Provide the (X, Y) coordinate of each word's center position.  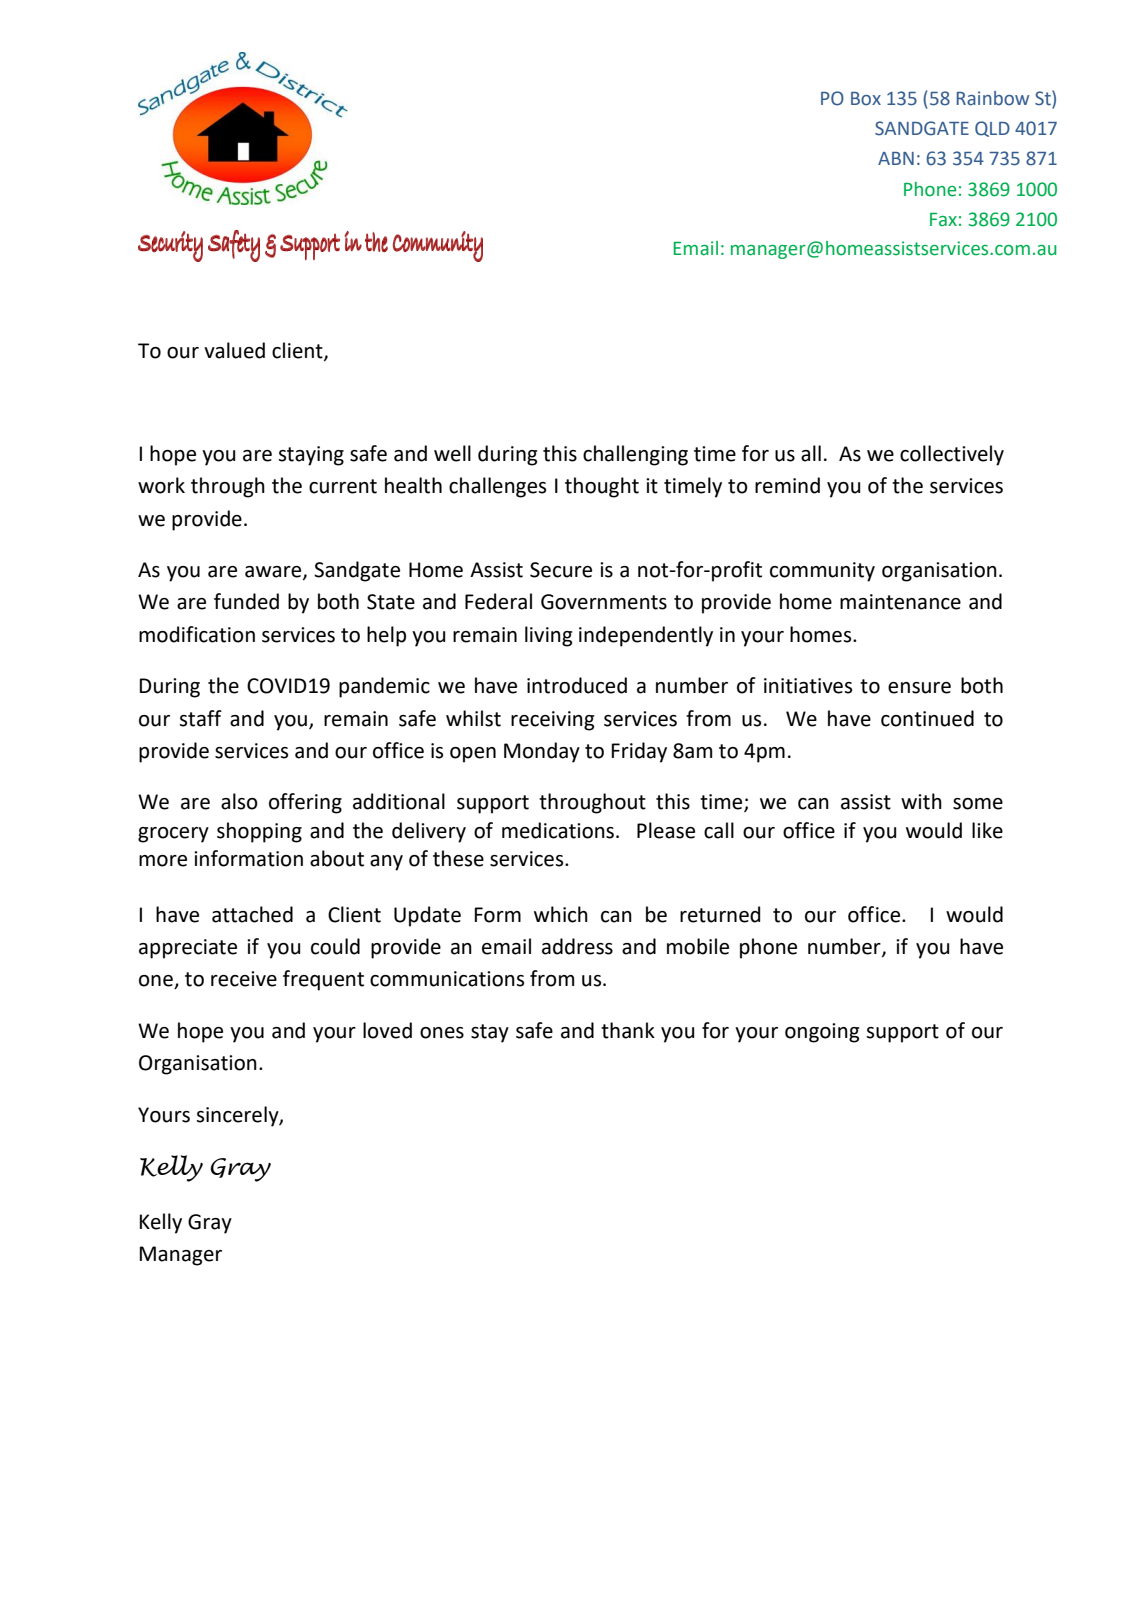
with (921, 801)
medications (559, 830)
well (452, 453)
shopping (259, 832)
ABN (896, 158)
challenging (635, 455)
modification (197, 634)
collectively (952, 455)
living (548, 636)
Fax (943, 220)
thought (602, 487)
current (343, 486)
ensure (919, 688)
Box (866, 99)
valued (234, 350)
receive (244, 979)
